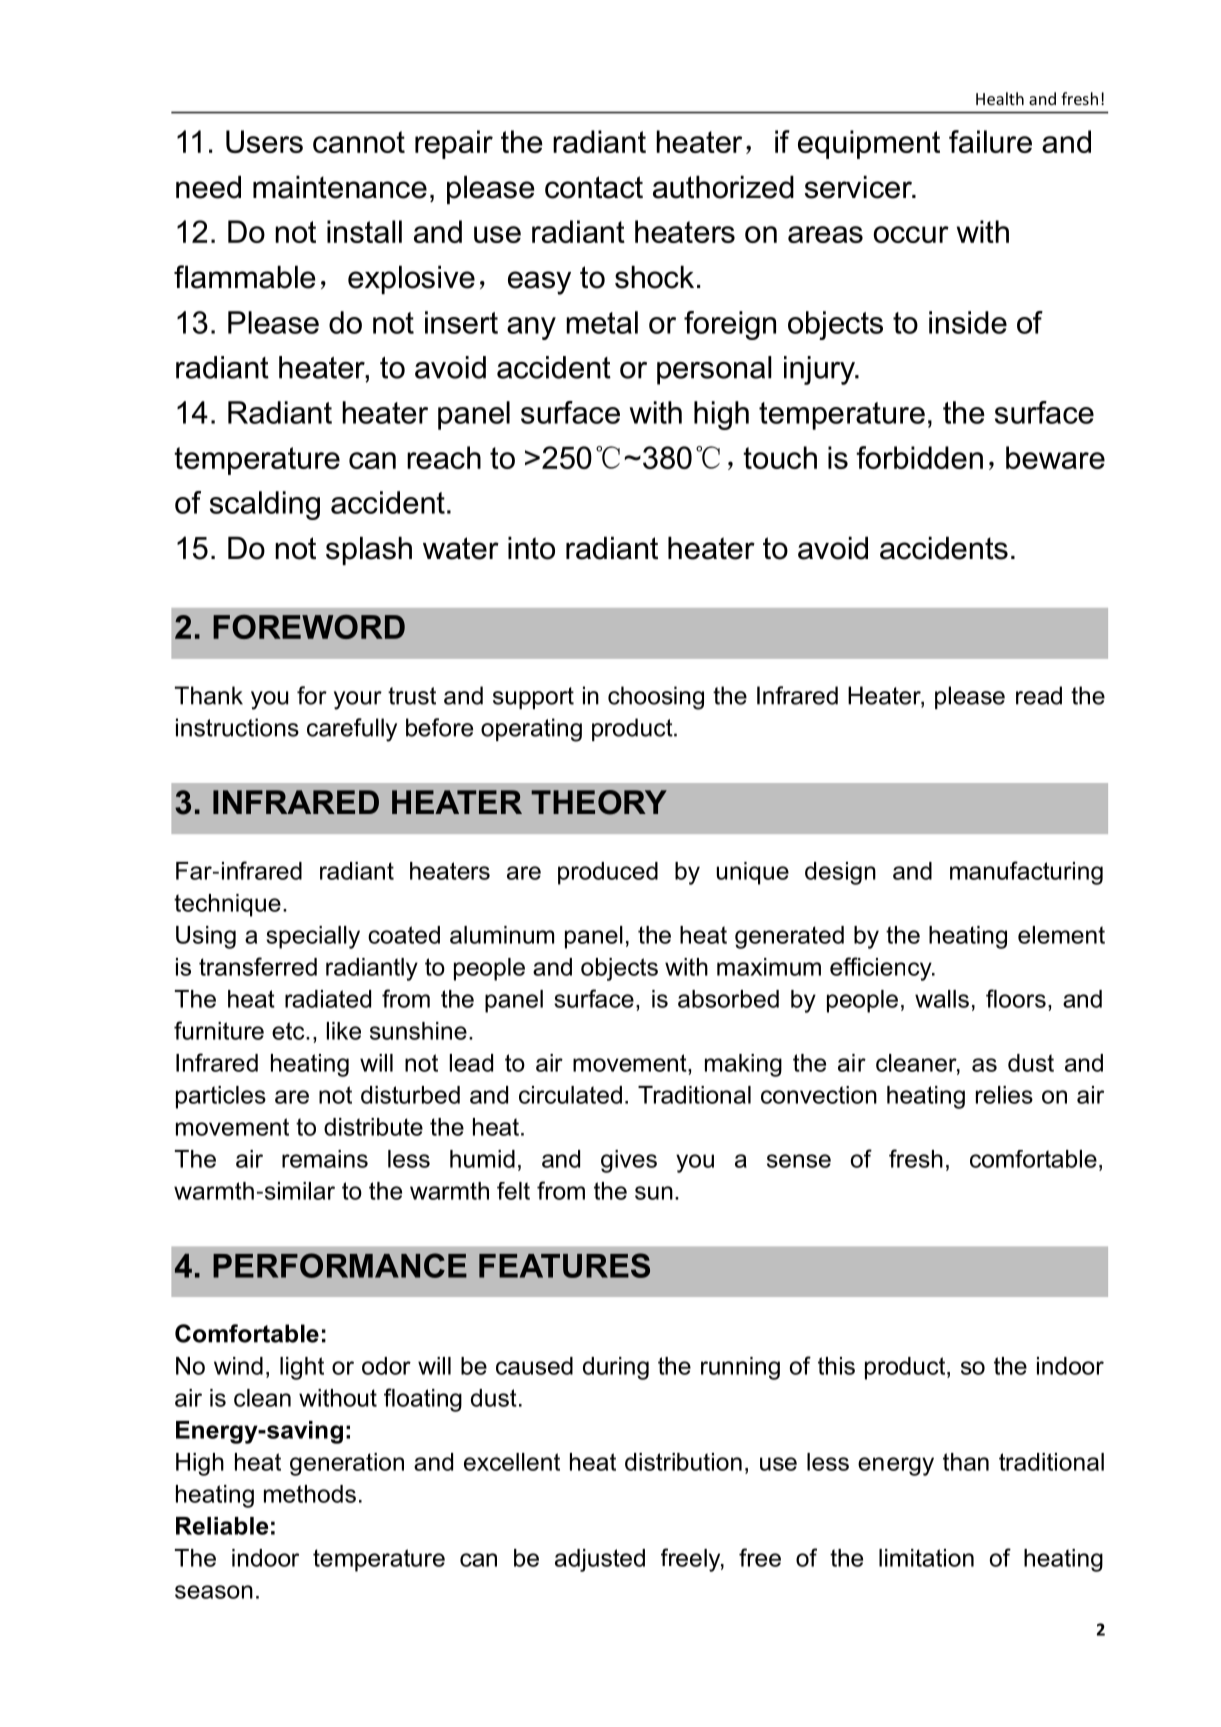 This document has height=1727, width=1221. I want to click on contact, so click(594, 187).
